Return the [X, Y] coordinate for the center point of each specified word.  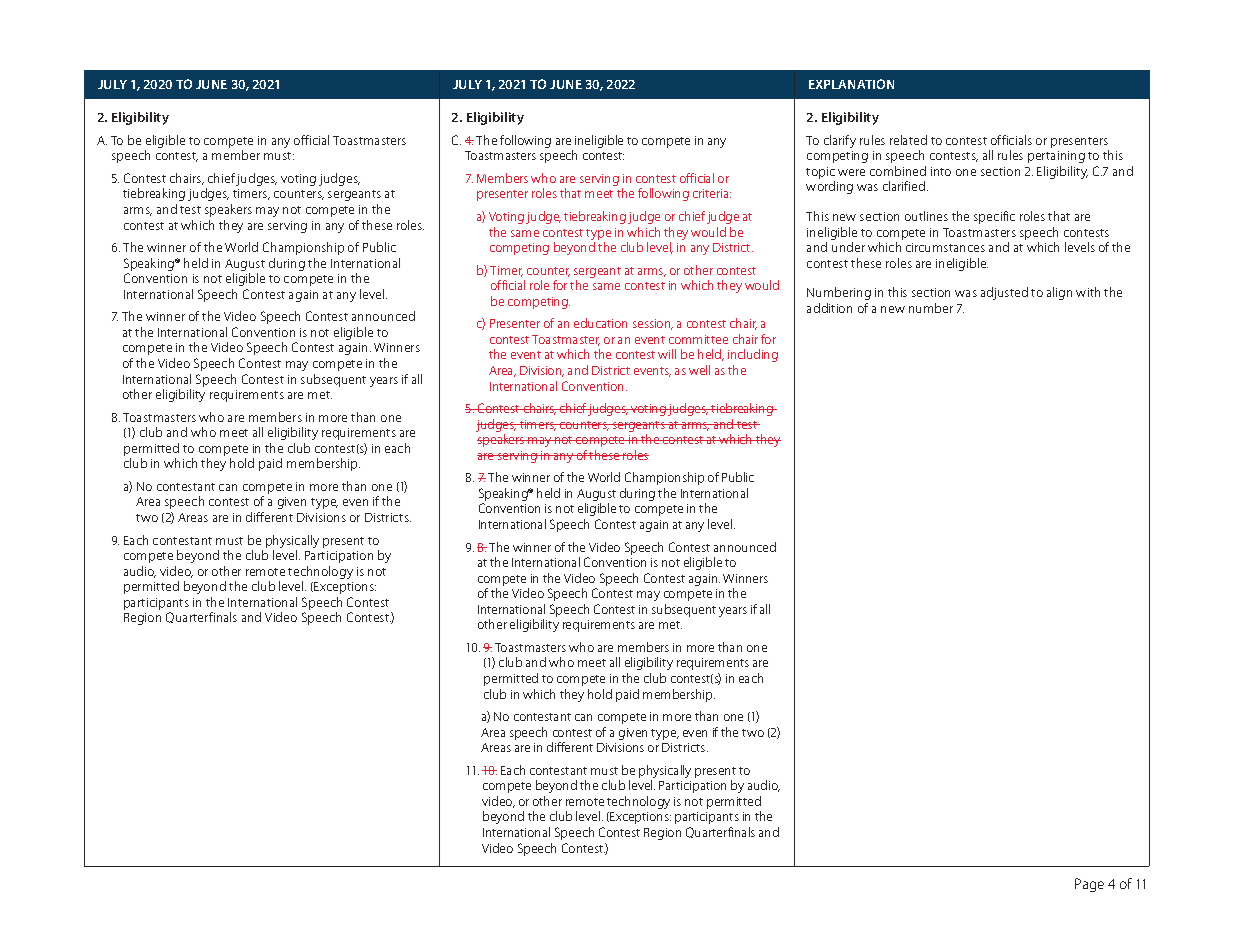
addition [829, 308]
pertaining [1056, 157]
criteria [712, 193]
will [667, 354]
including [753, 355]
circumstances [945, 247]
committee [698, 339]
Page [1089, 885]
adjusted [1004, 293]
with [1088, 292]
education [600, 323]
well [699, 370]
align [1059, 293]
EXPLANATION [851, 84]
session [653, 324]
